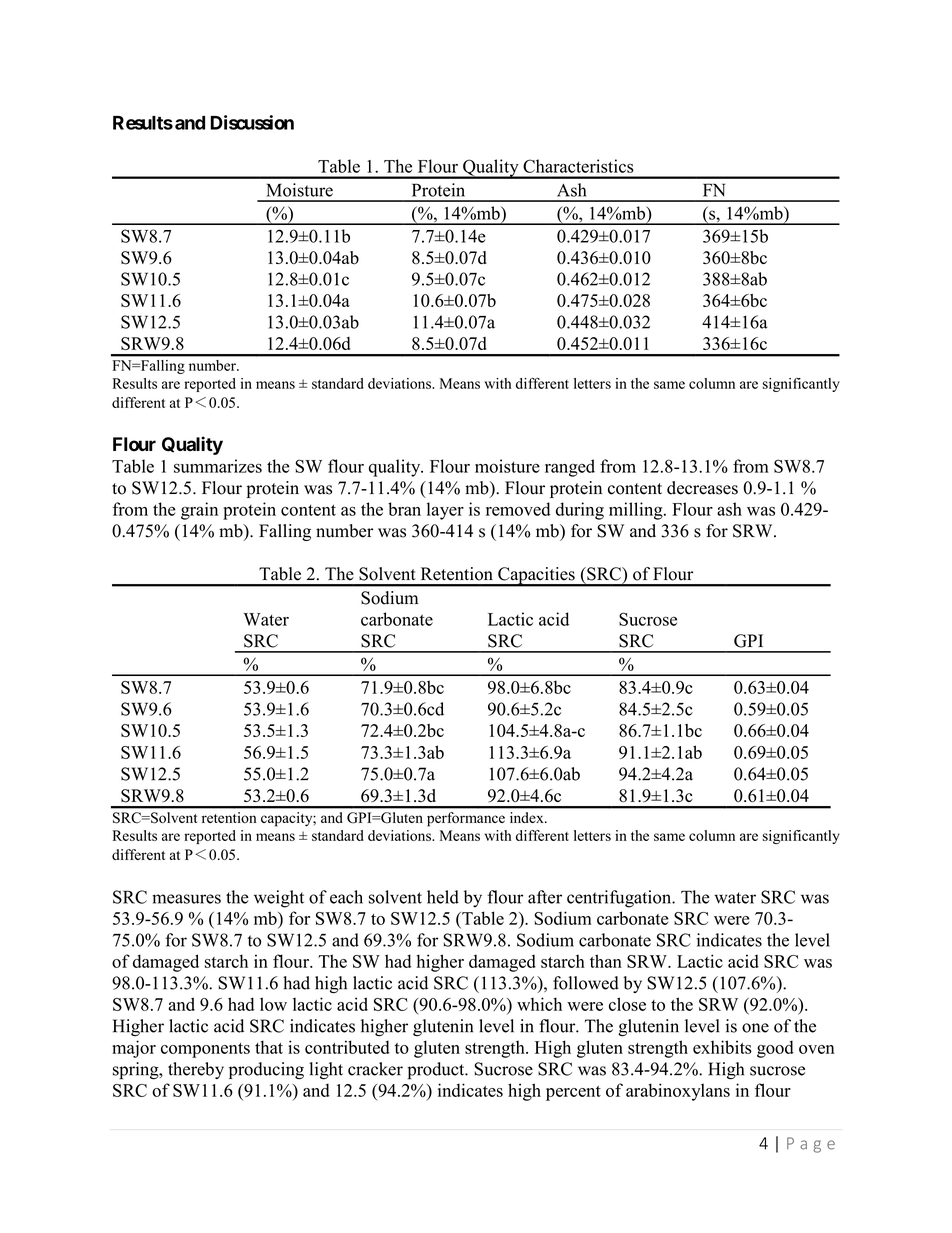 The width and height of the image is (952, 1233). What do you see at coordinates (722, 1047) in the image?
I see `exhibits` at bounding box center [722, 1047].
